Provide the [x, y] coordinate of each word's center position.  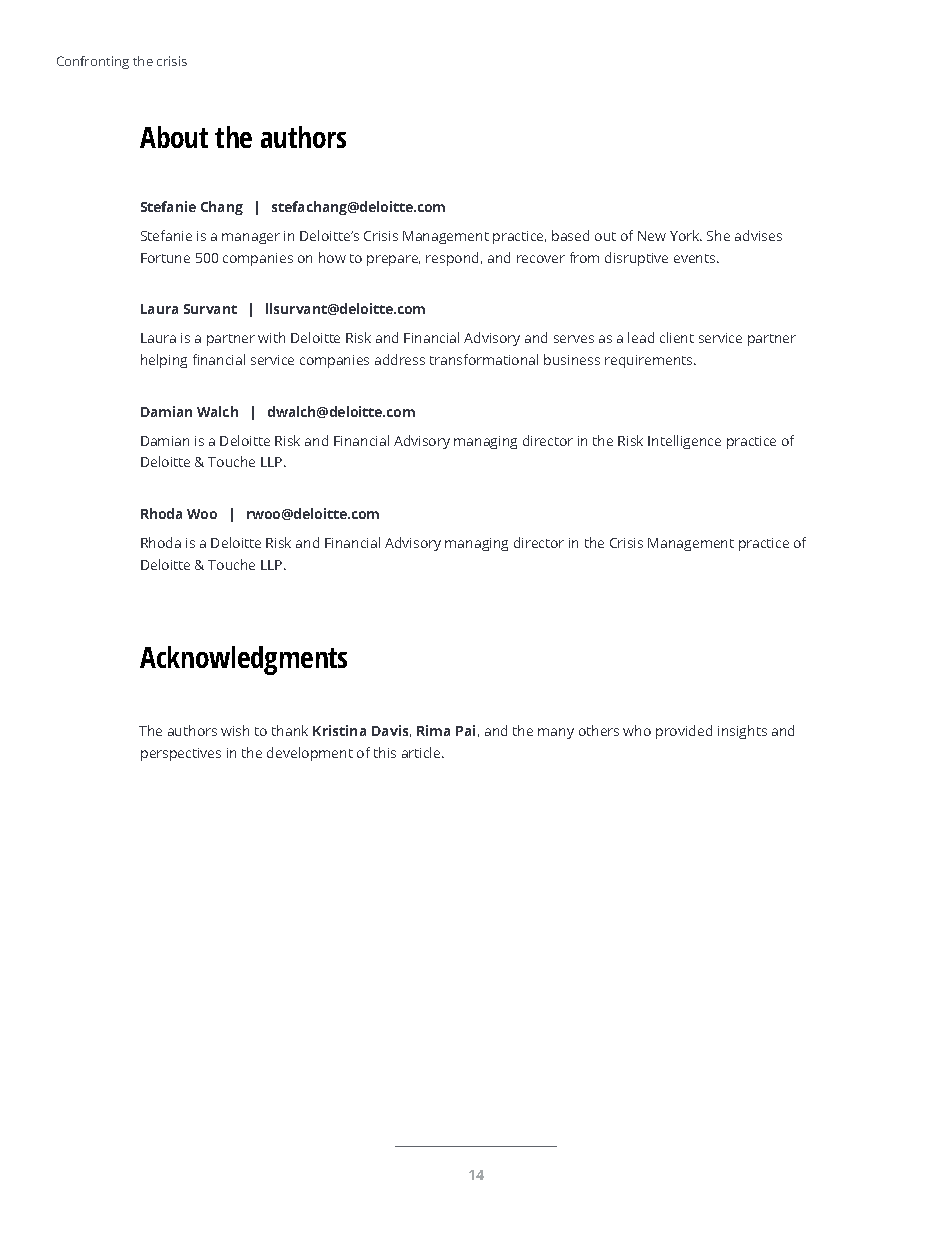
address [400, 359]
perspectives [181, 754]
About [174, 137]
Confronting [93, 62]
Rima [433, 730]
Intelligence [684, 442]
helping [164, 361]
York [686, 235]
